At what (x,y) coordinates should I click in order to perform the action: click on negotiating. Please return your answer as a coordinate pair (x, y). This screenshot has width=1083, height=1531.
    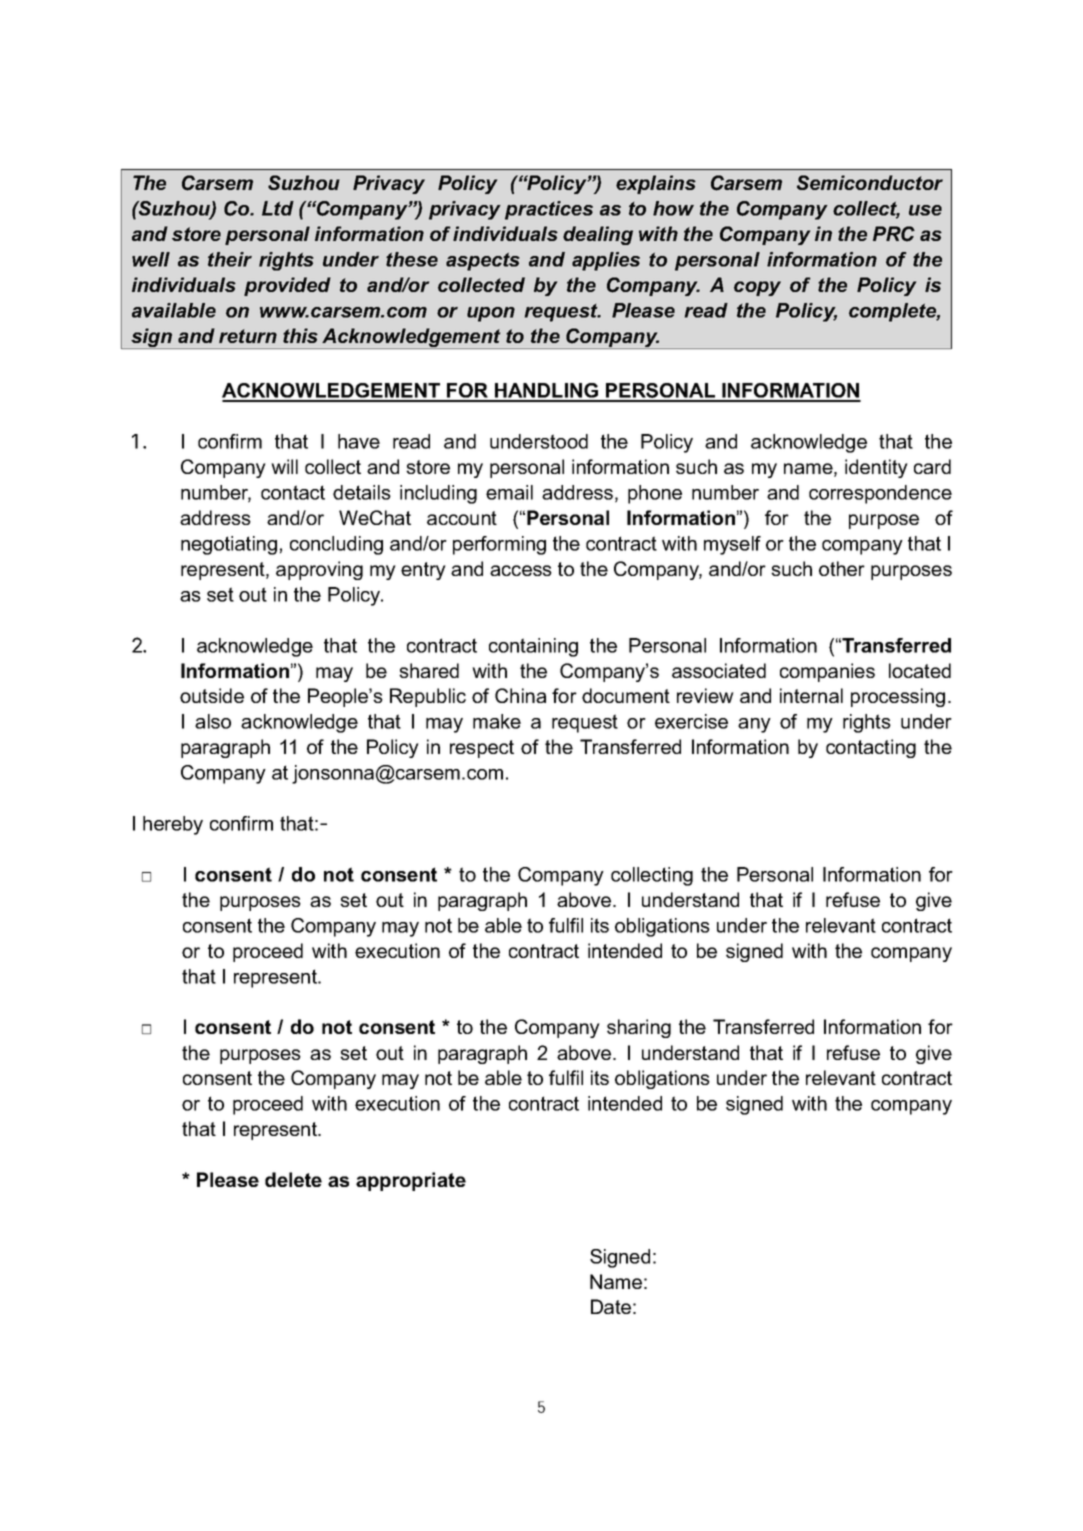
    Looking at the image, I should click on (229, 545).
